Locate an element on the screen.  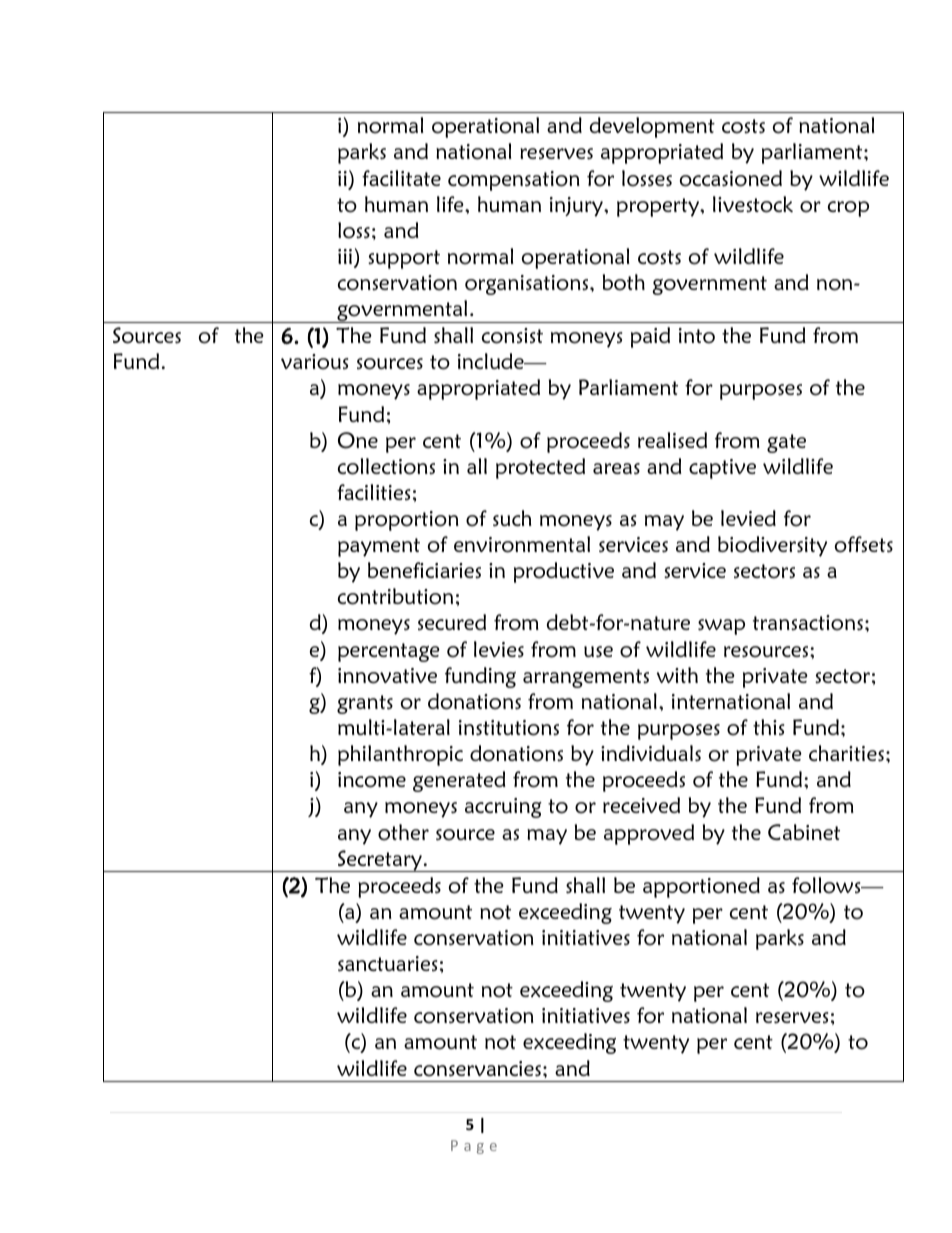
sanctuaries is located at coordinates (387, 964).
